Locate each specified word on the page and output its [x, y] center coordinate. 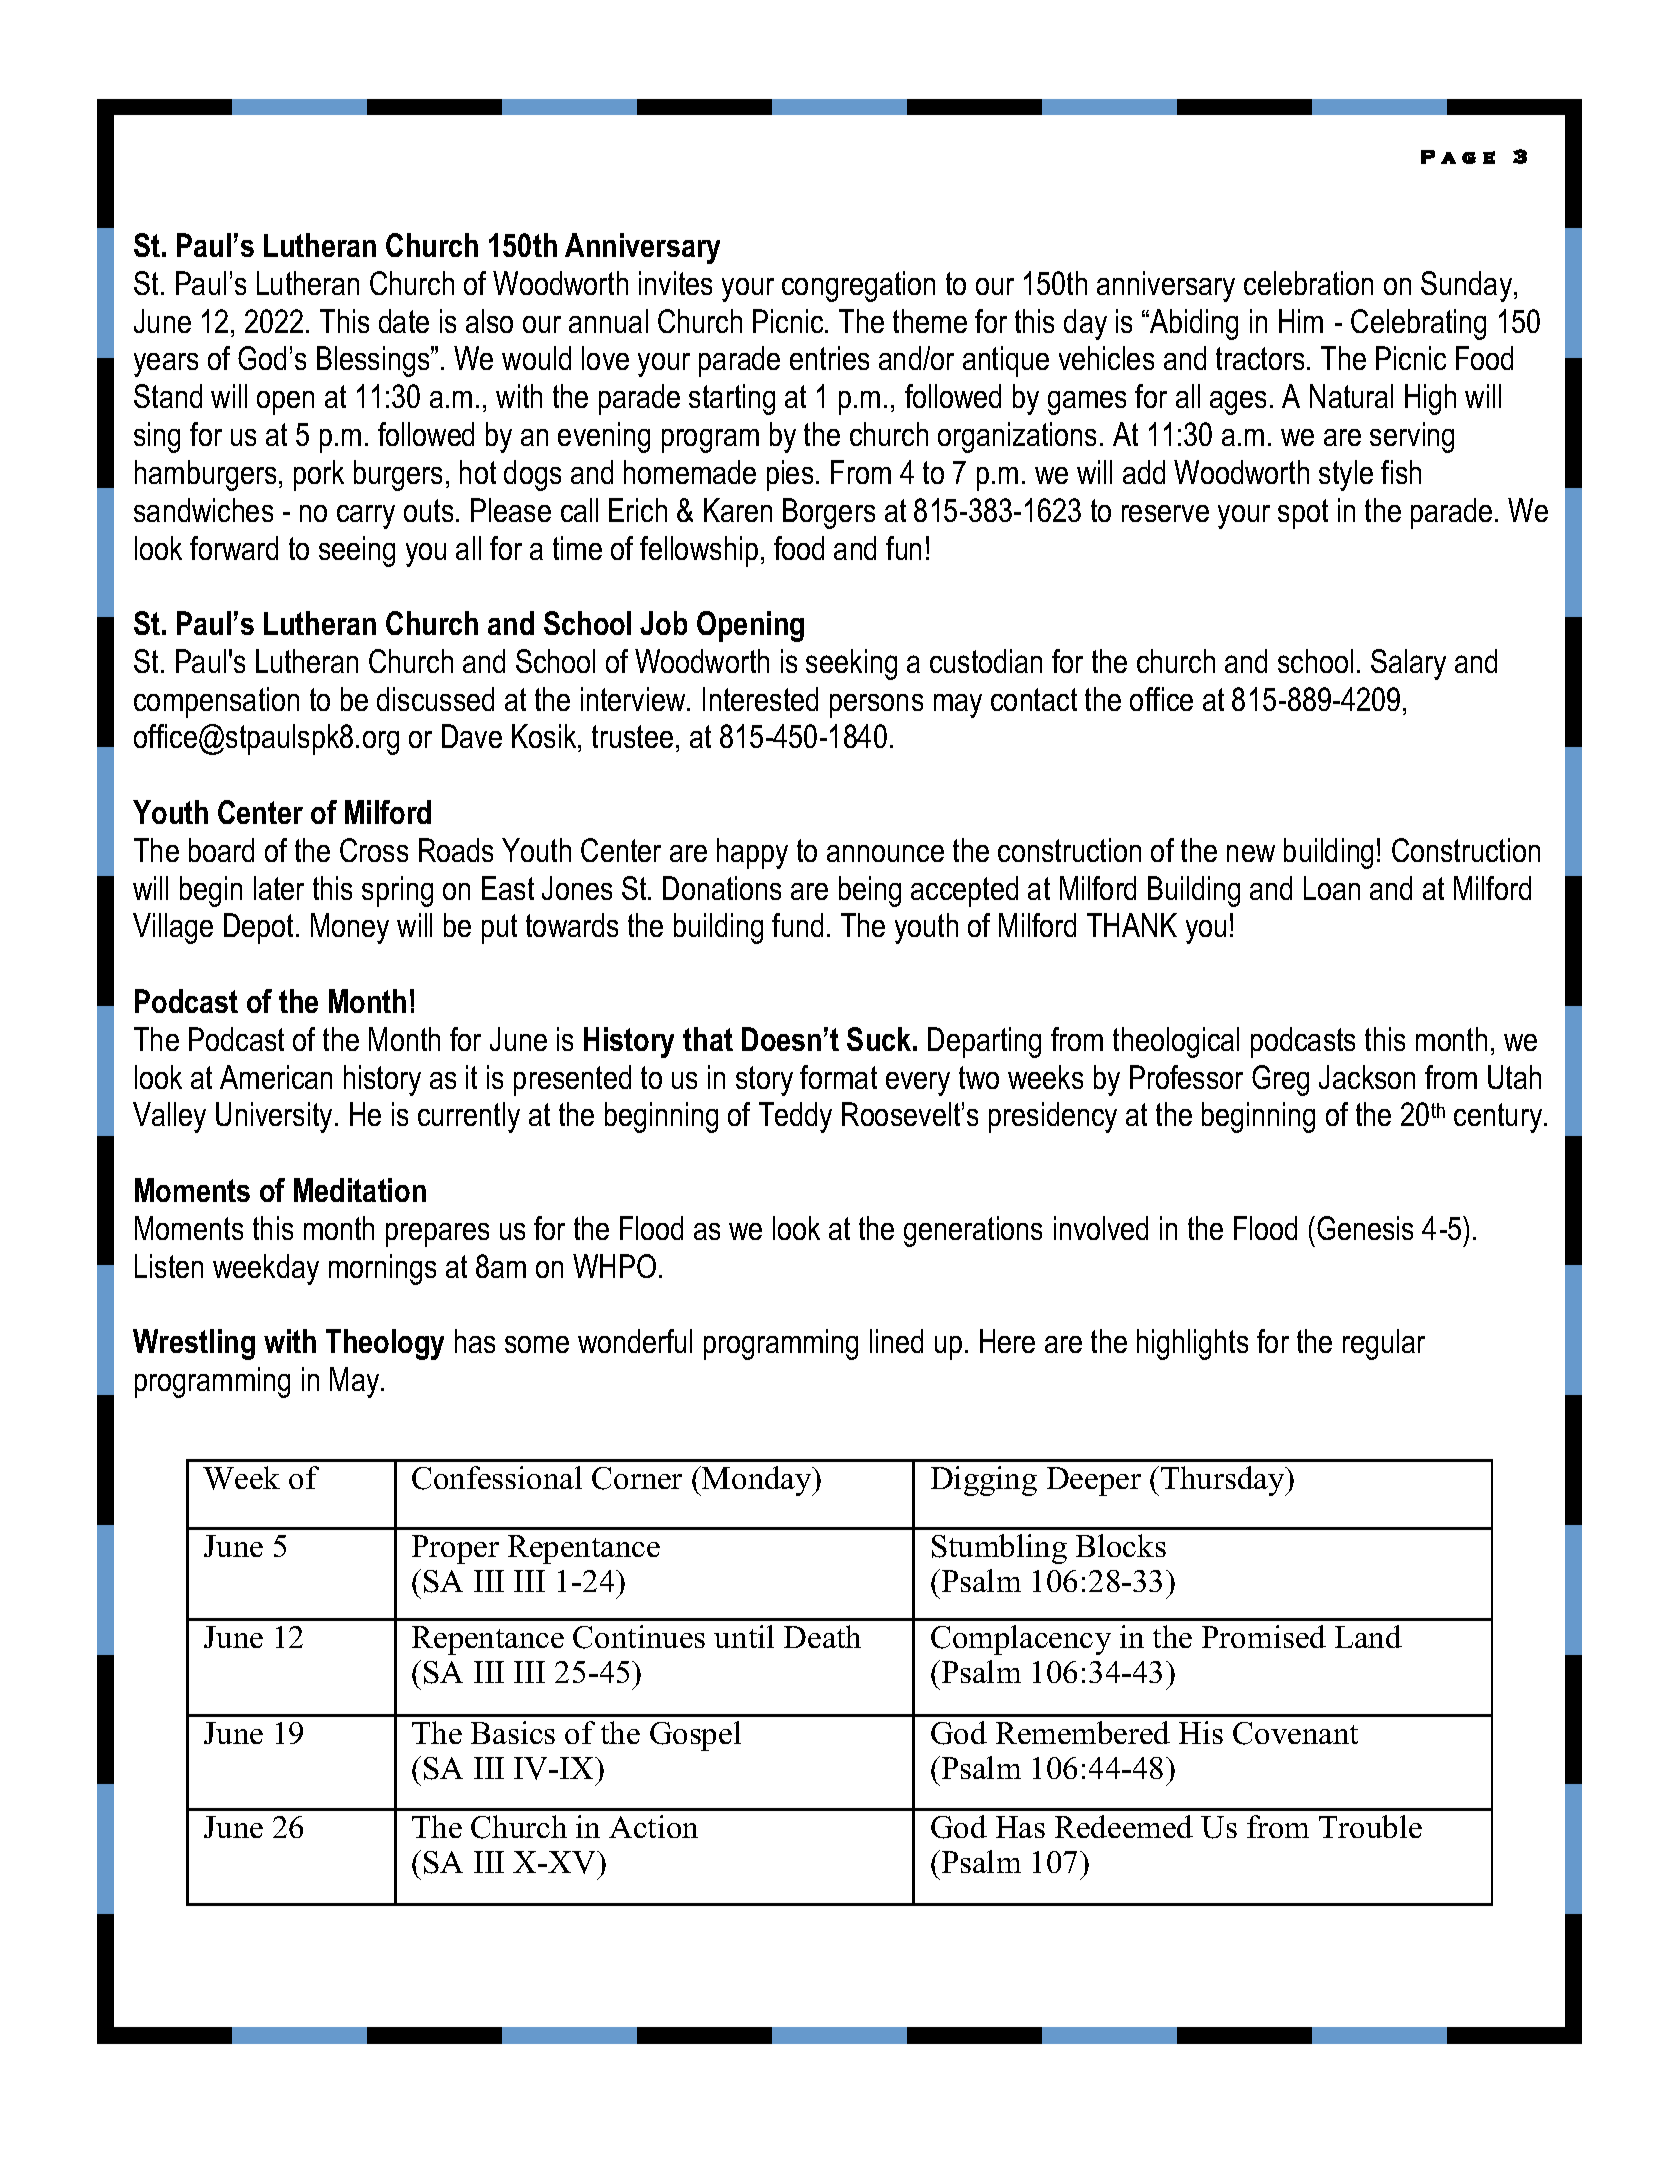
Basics [513, 1732]
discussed [435, 699]
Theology [385, 1344]
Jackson [1367, 1077]
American [276, 1077]
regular [1384, 1344]
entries [829, 358]
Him [1301, 321]
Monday [757, 1481]
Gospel [695, 1736]
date [404, 321]
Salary [1408, 664]
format [838, 1077]
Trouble [1370, 1826]
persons [876, 706]
